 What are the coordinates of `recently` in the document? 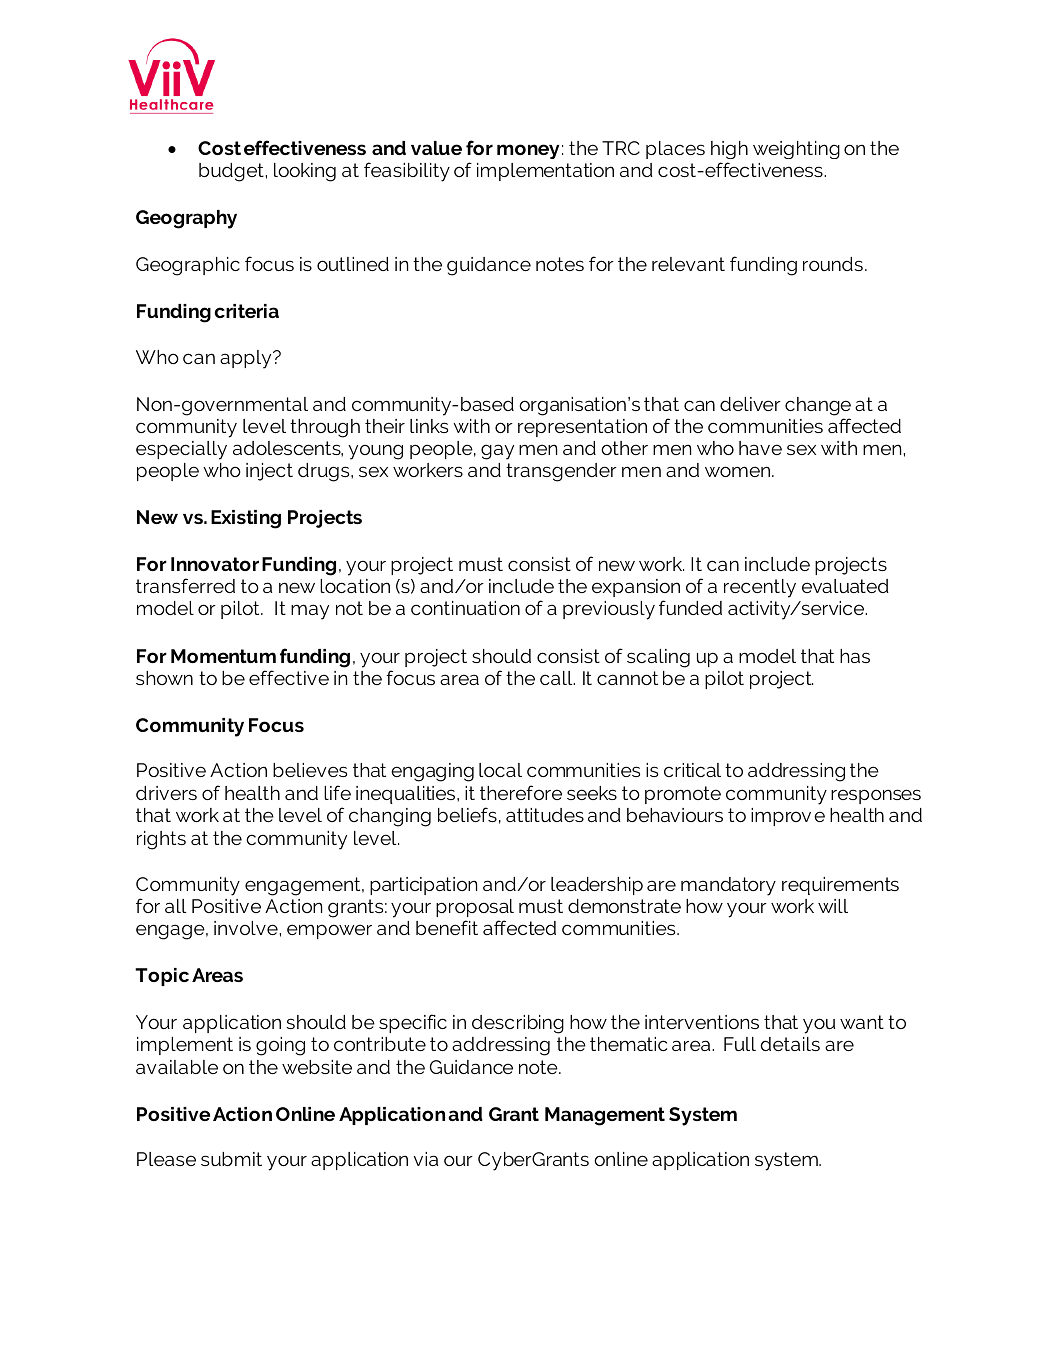 It's located at (760, 588).
